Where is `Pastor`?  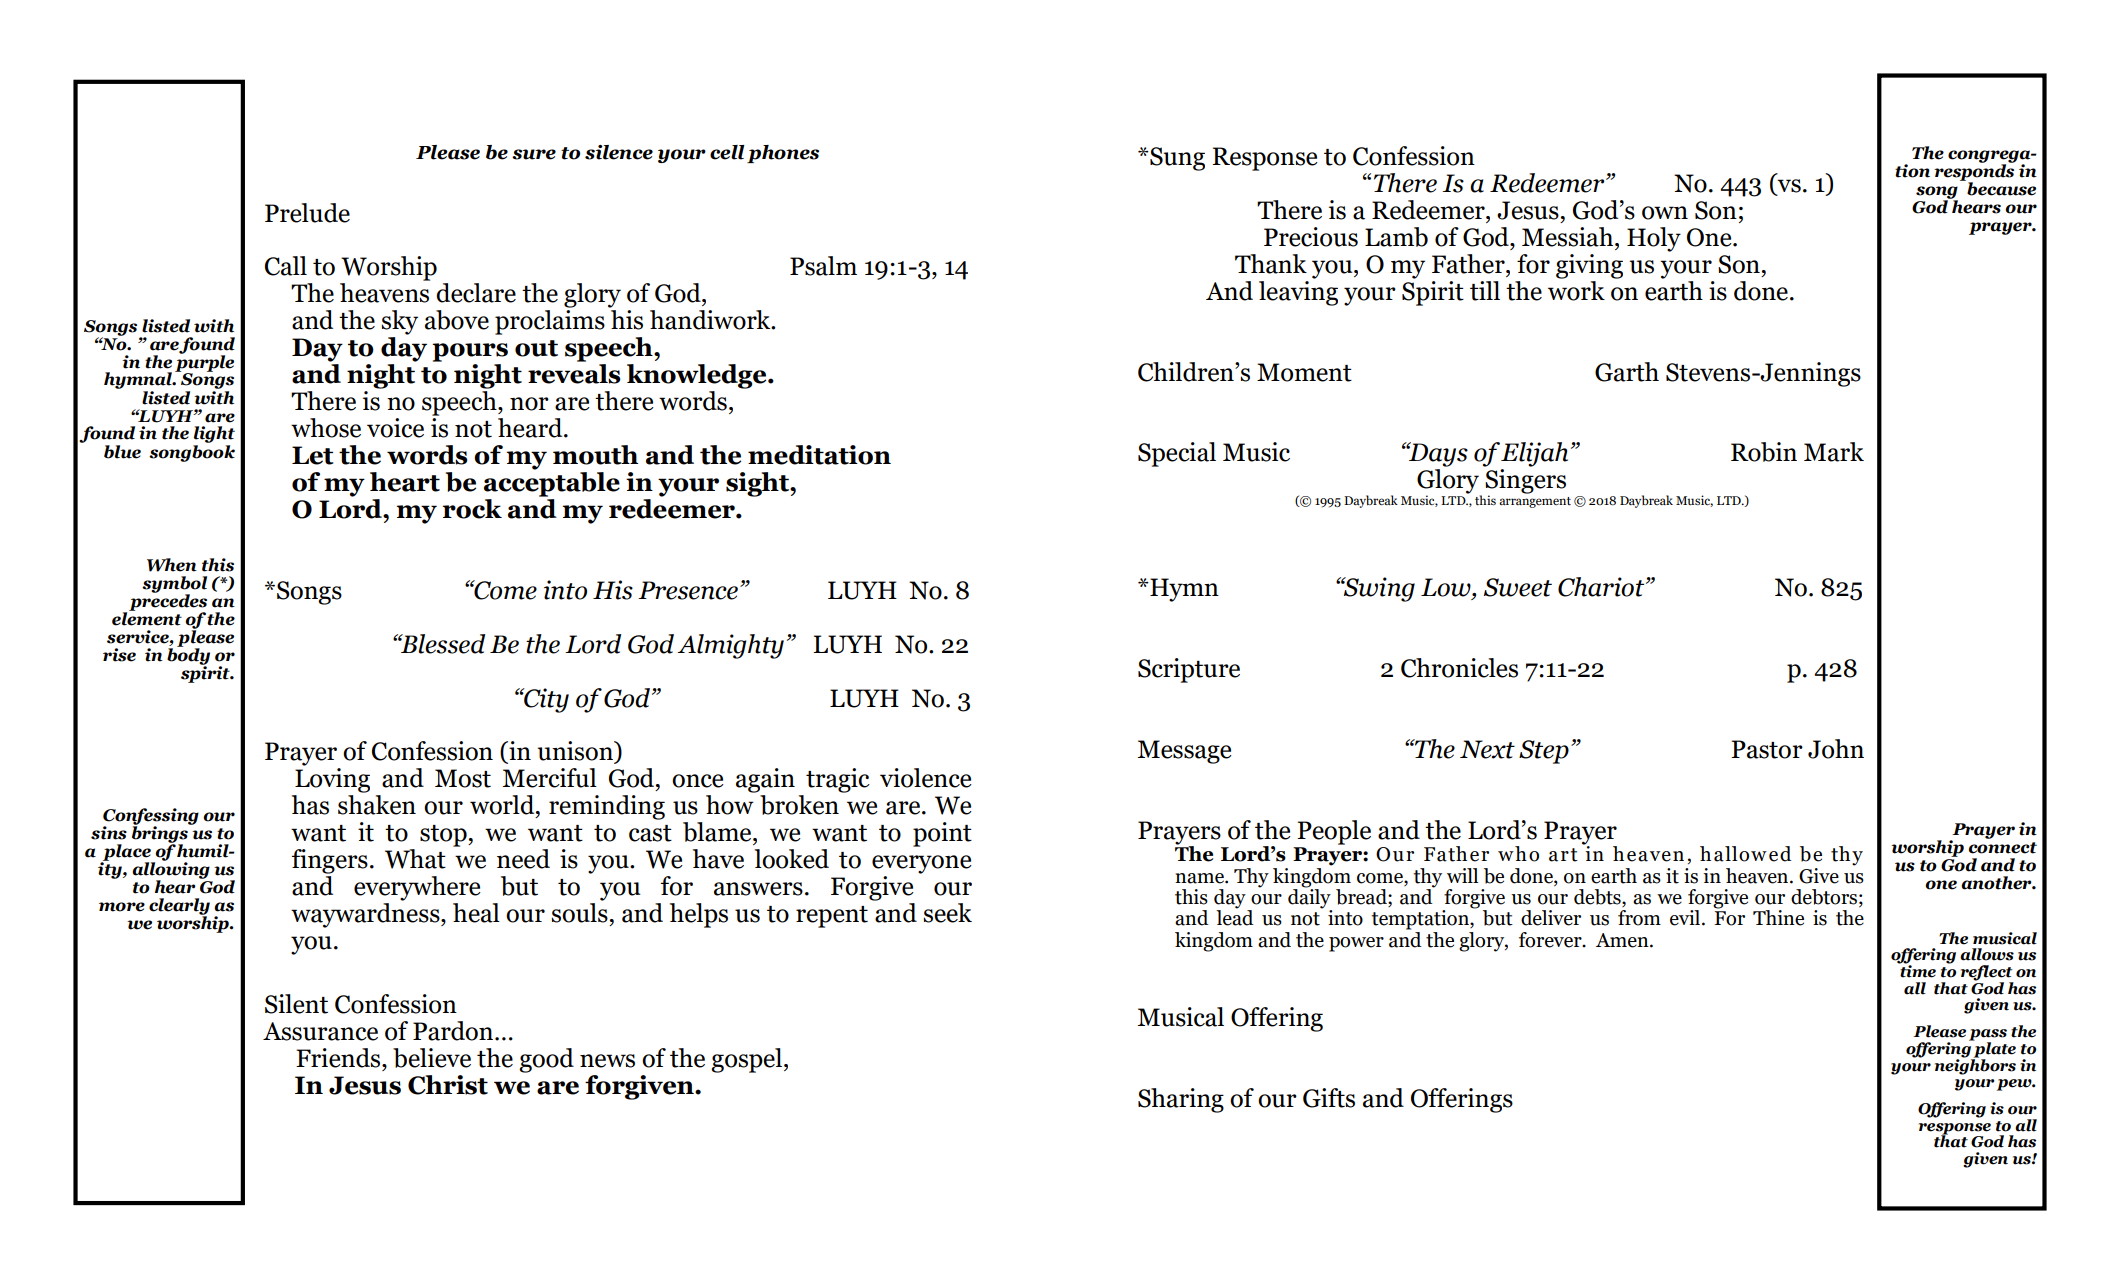 Pastor is located at coordinates (1767, 749).
